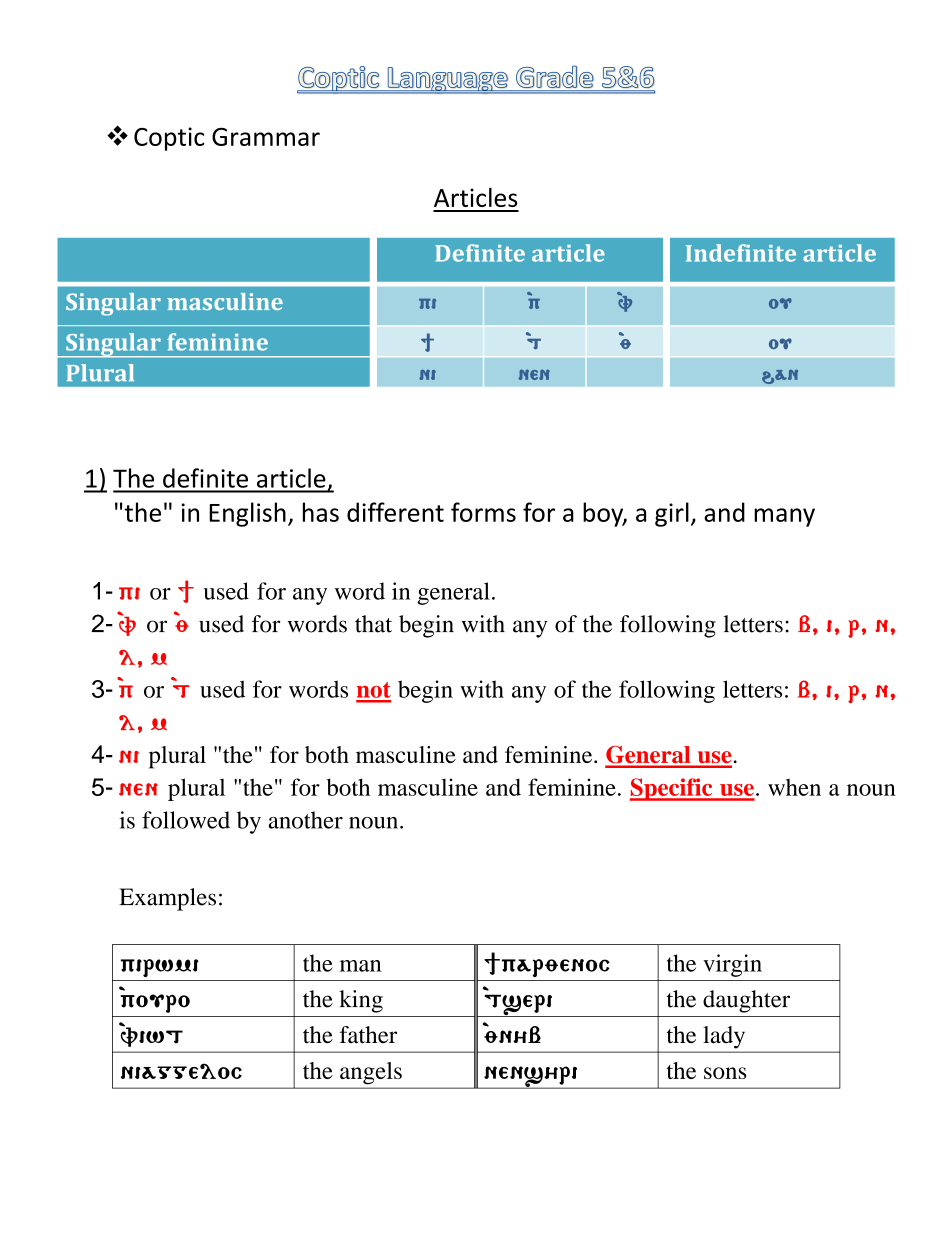 The width and height of the screenshot is (952, 1233). Describe the element at coordinates (724, 1037) in the screenshot. I see `lady` at that location.
